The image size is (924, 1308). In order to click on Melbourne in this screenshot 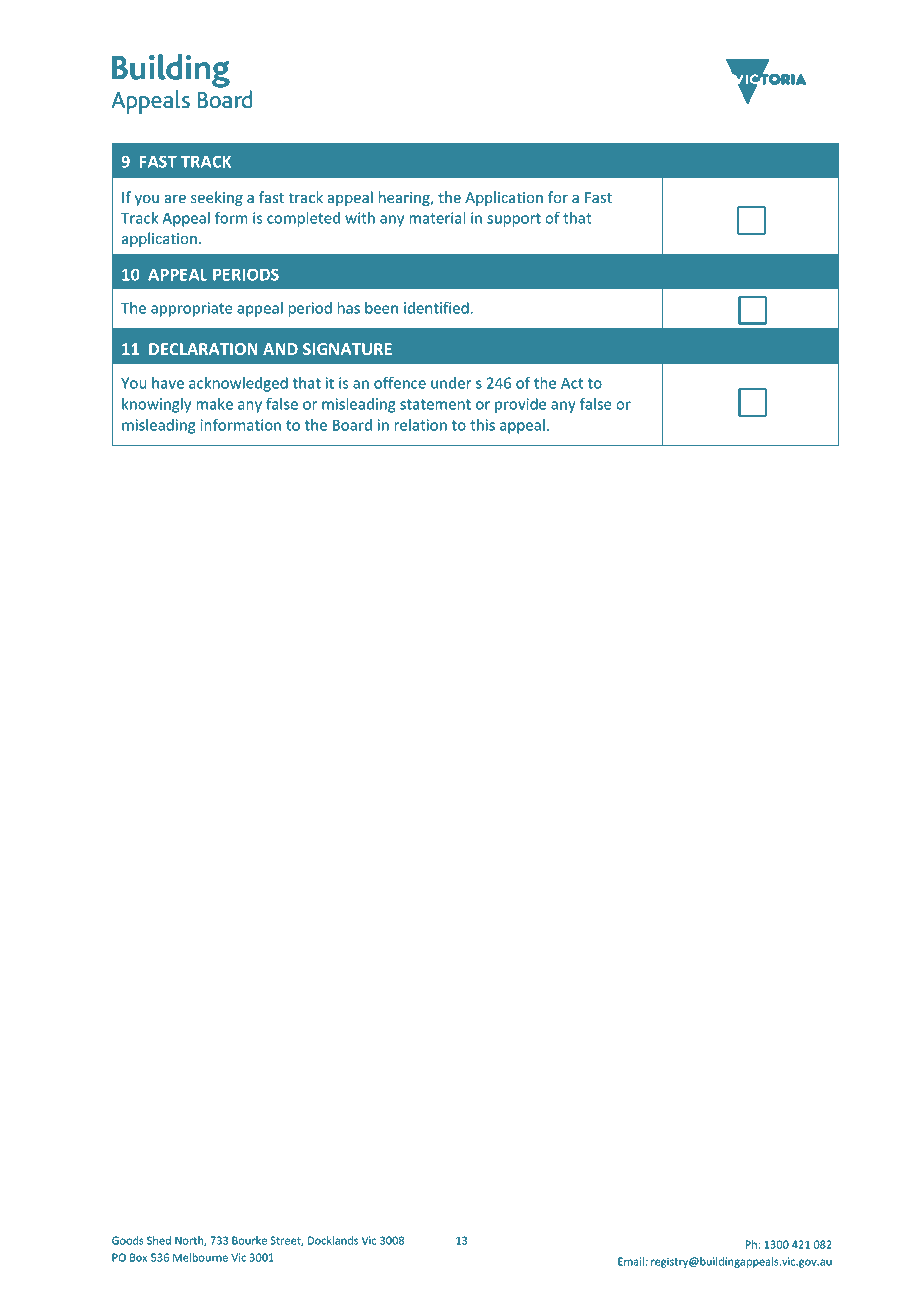, I will do `click(200, 1257)`.
